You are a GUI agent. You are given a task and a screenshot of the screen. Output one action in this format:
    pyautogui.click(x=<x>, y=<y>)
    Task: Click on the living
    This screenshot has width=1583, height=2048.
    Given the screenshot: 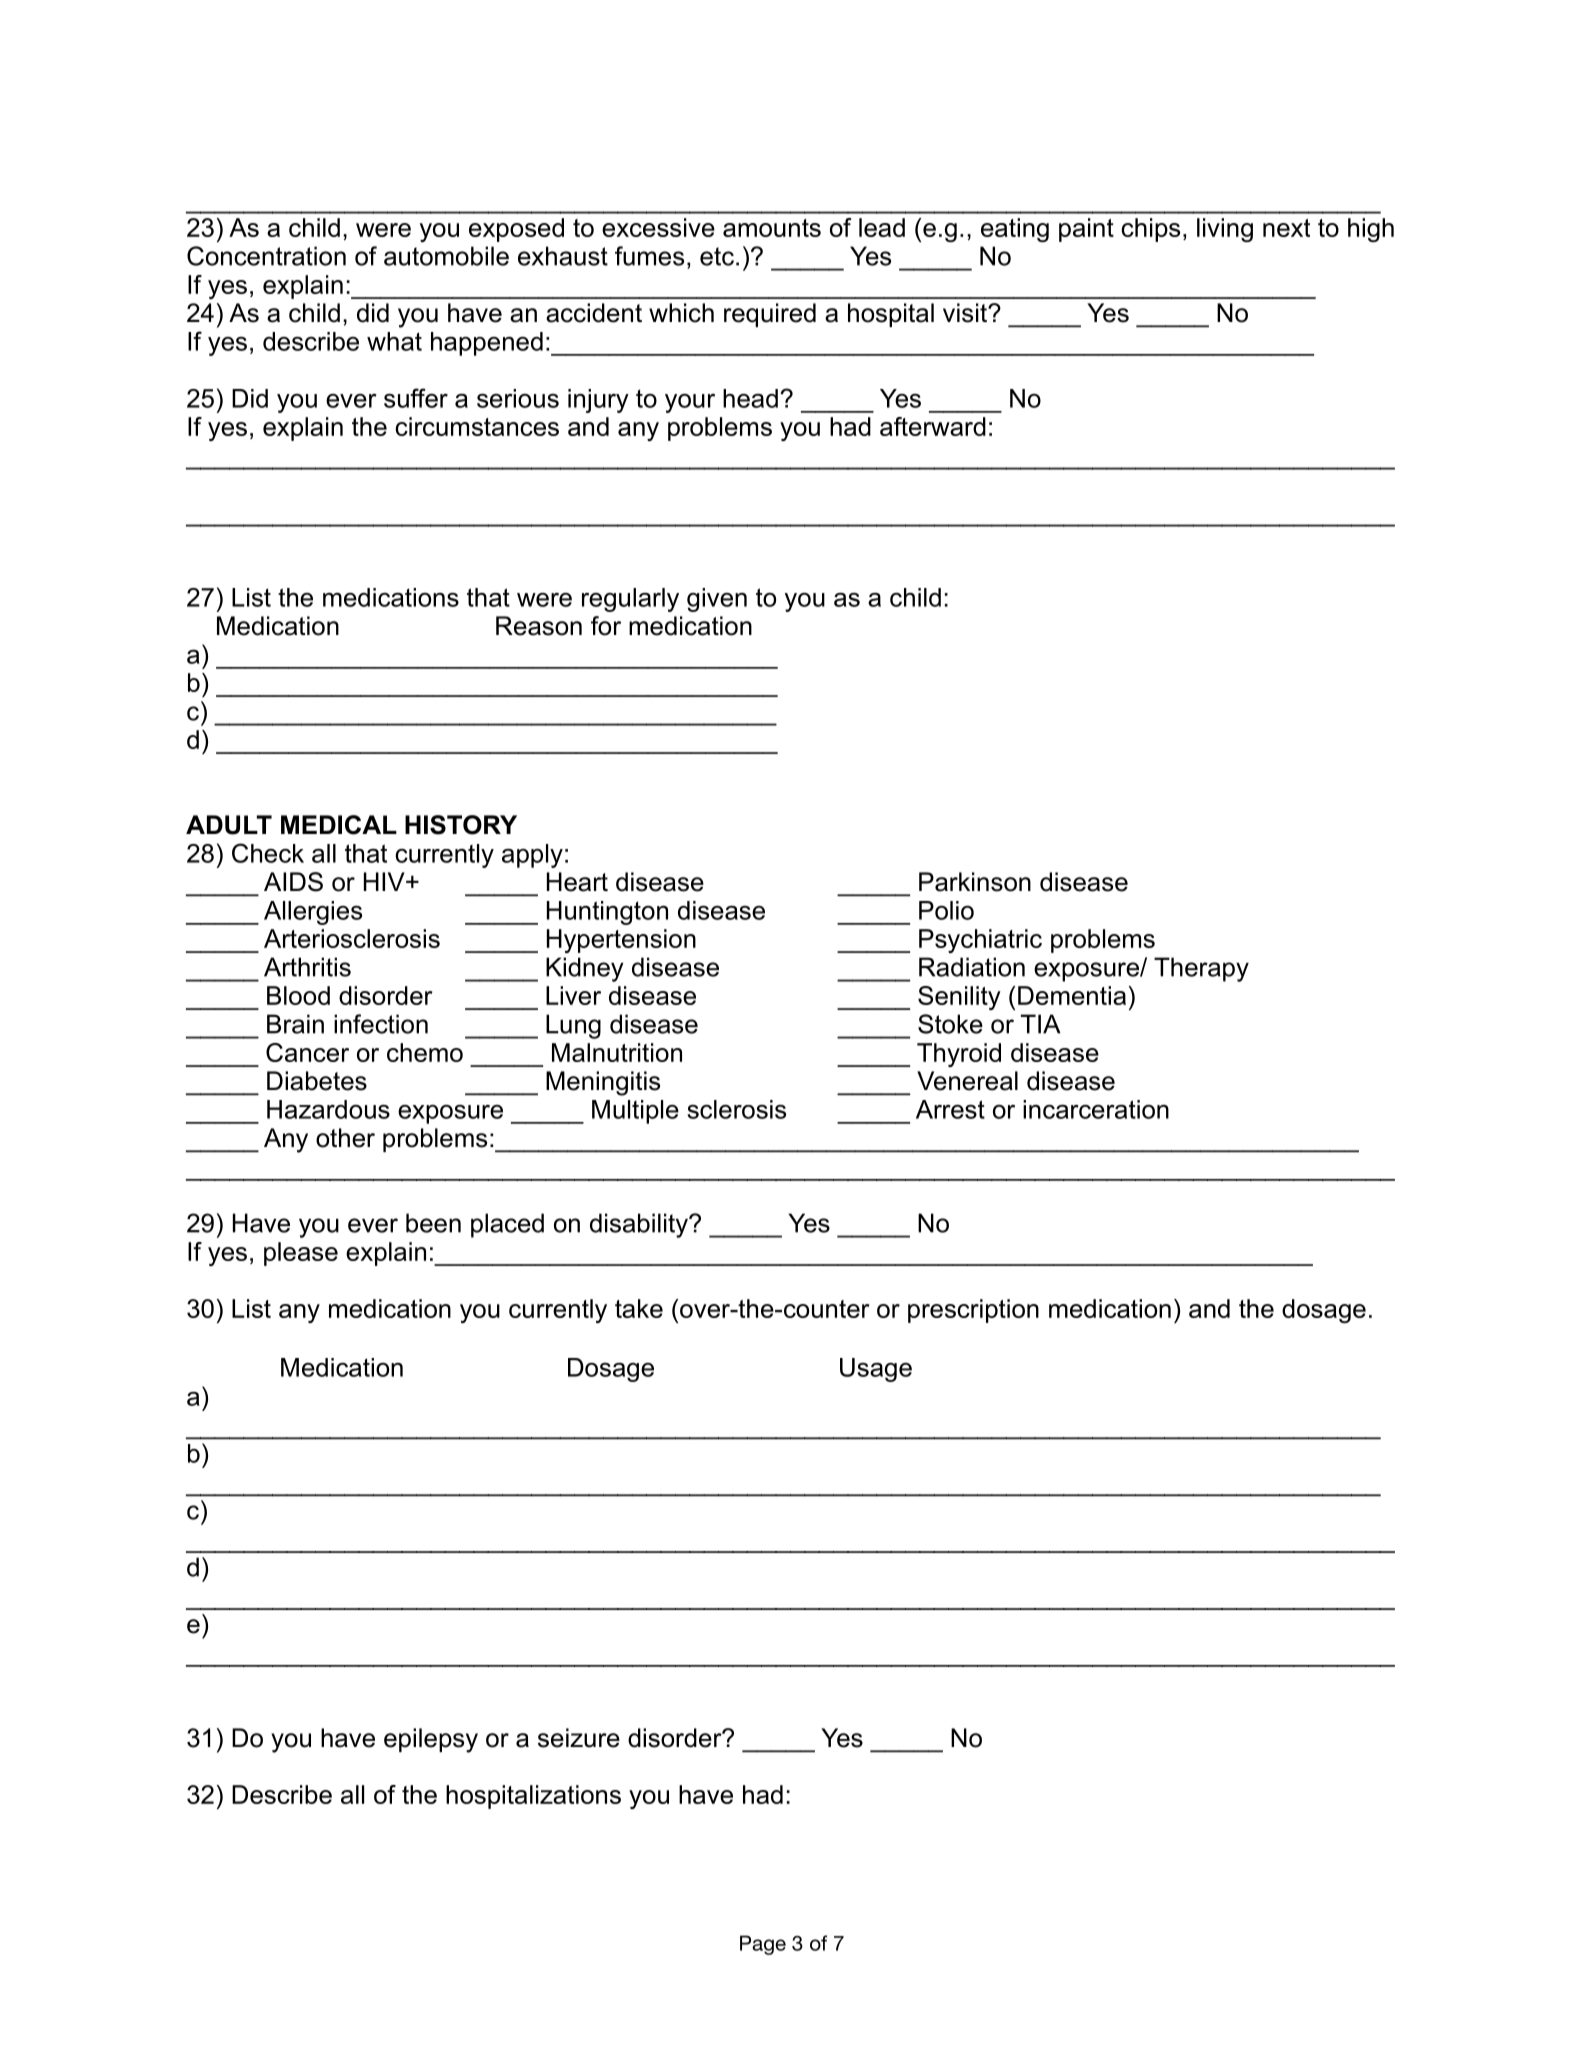 What is the action you would take?
    pyautogui.click(x=1225, y=230)
